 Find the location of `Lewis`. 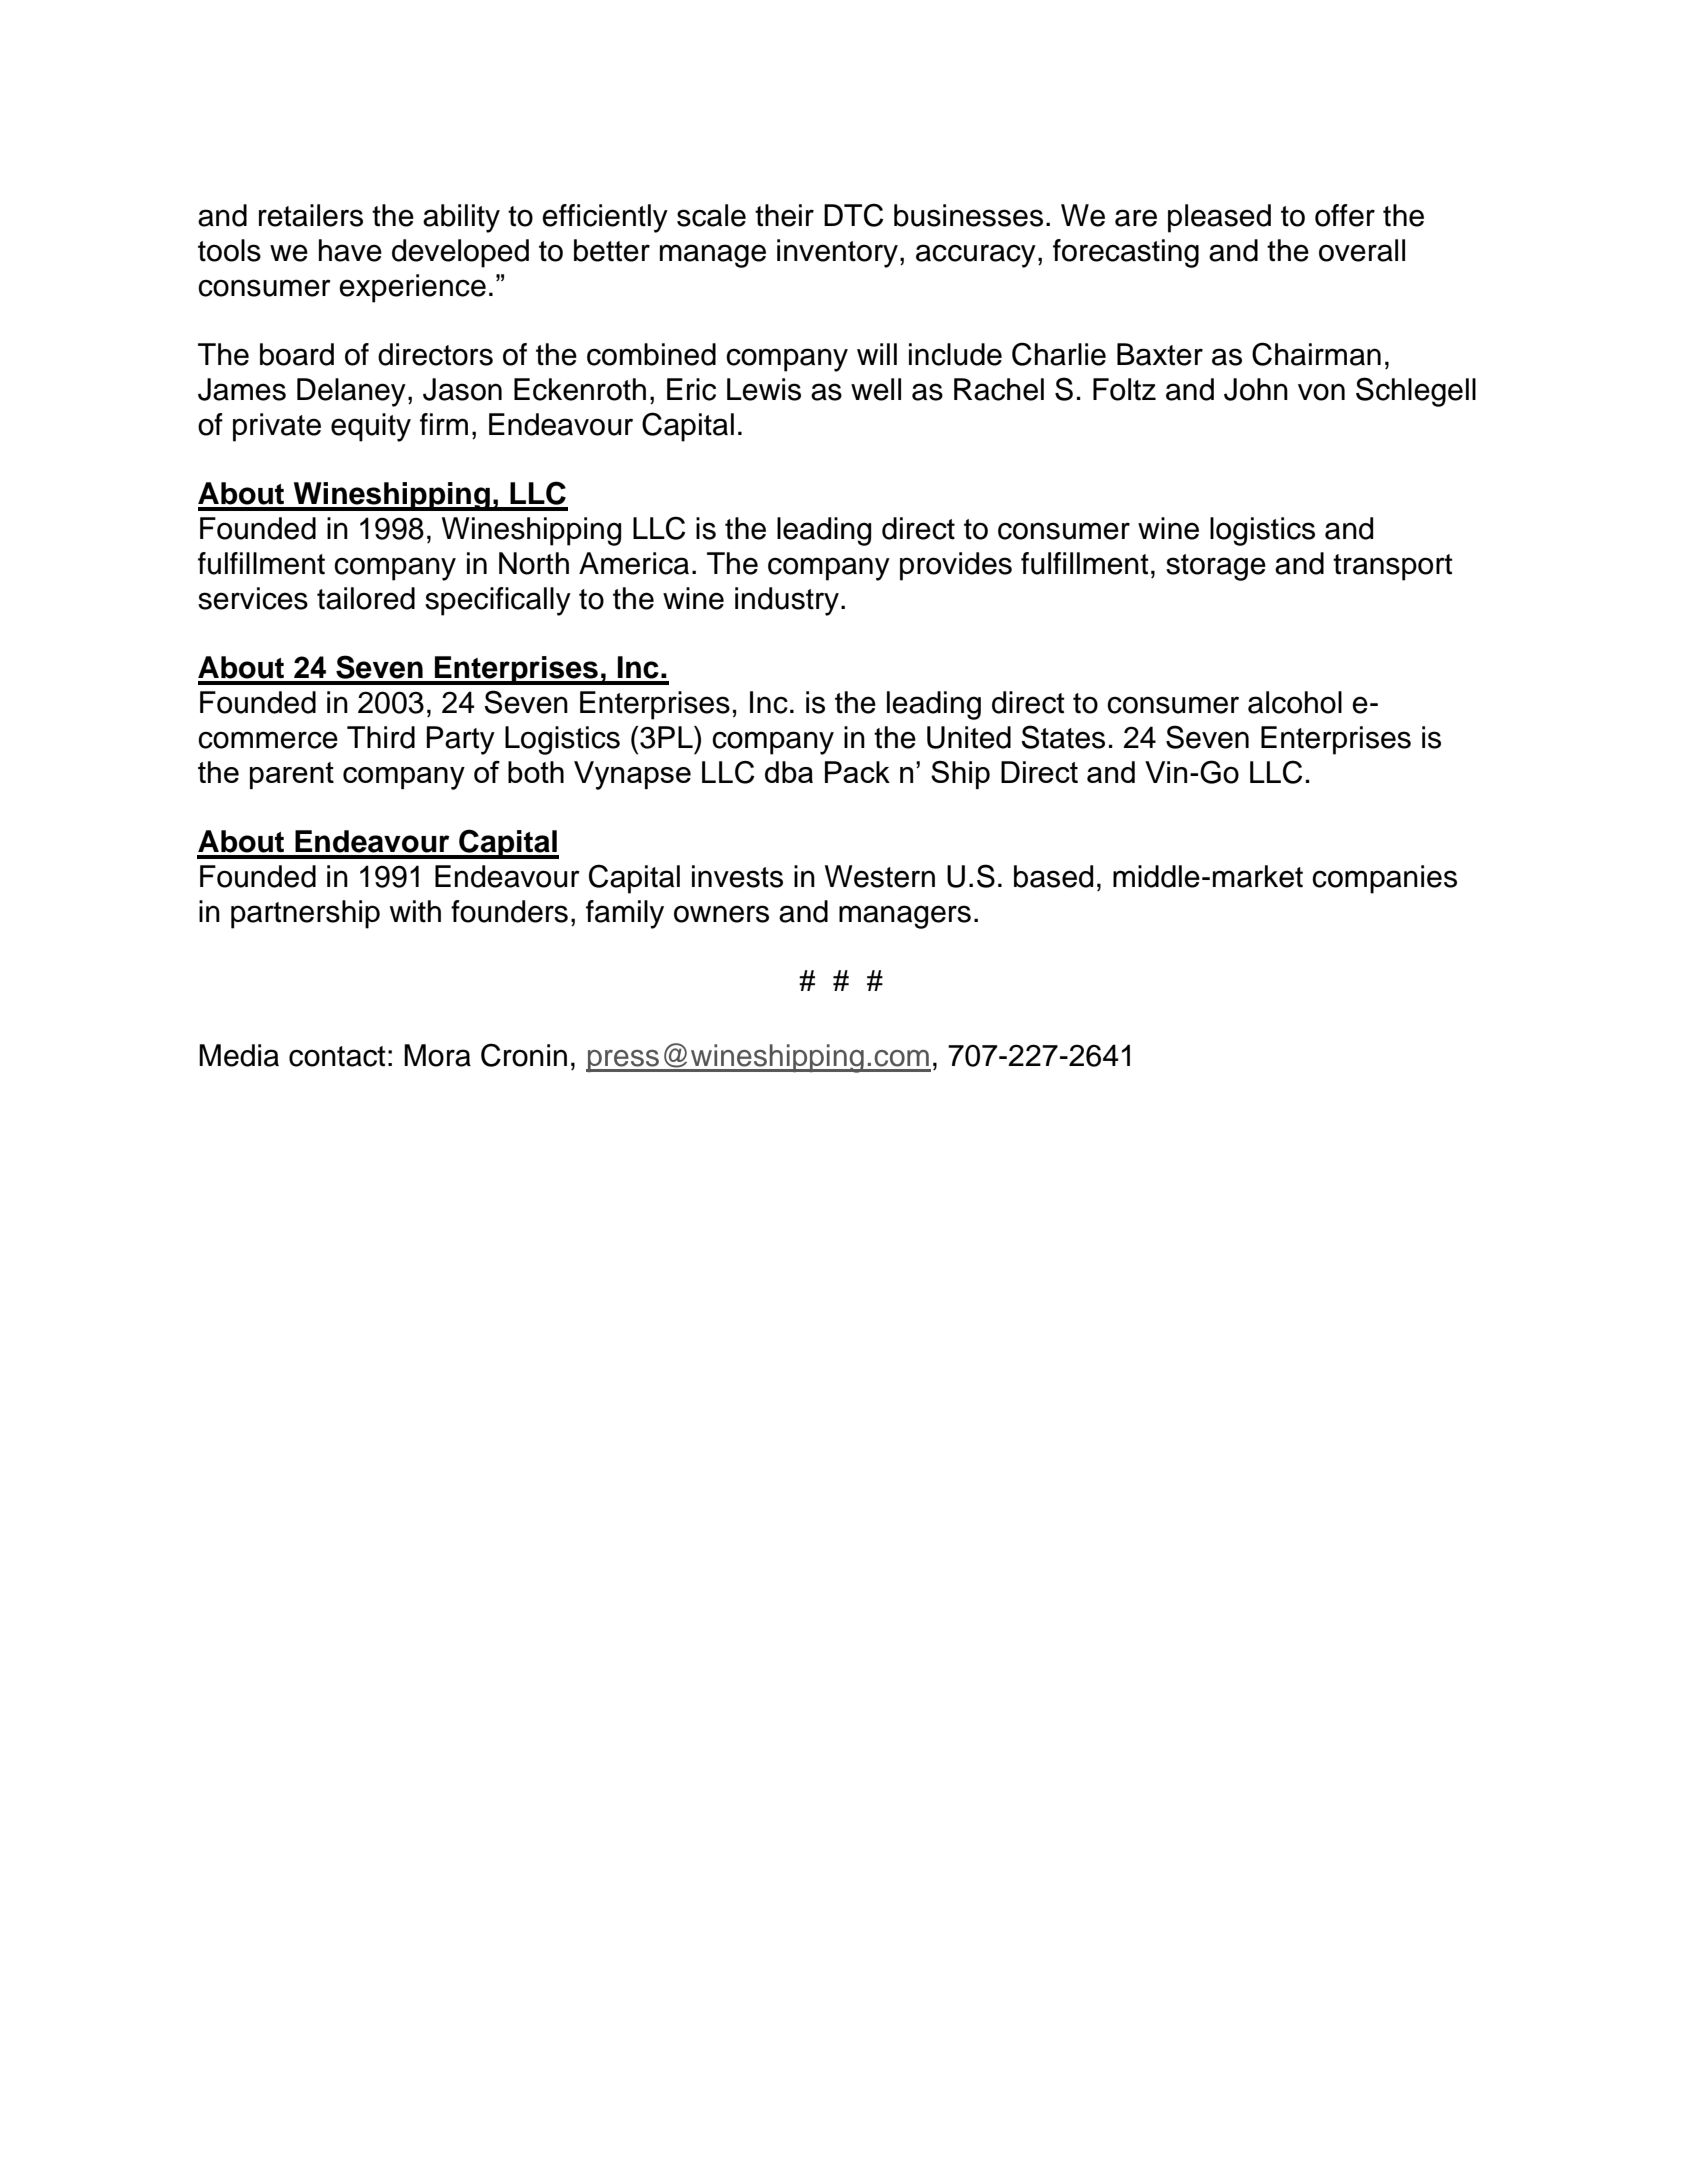

Lewis is located at coordinates (764, 389).
